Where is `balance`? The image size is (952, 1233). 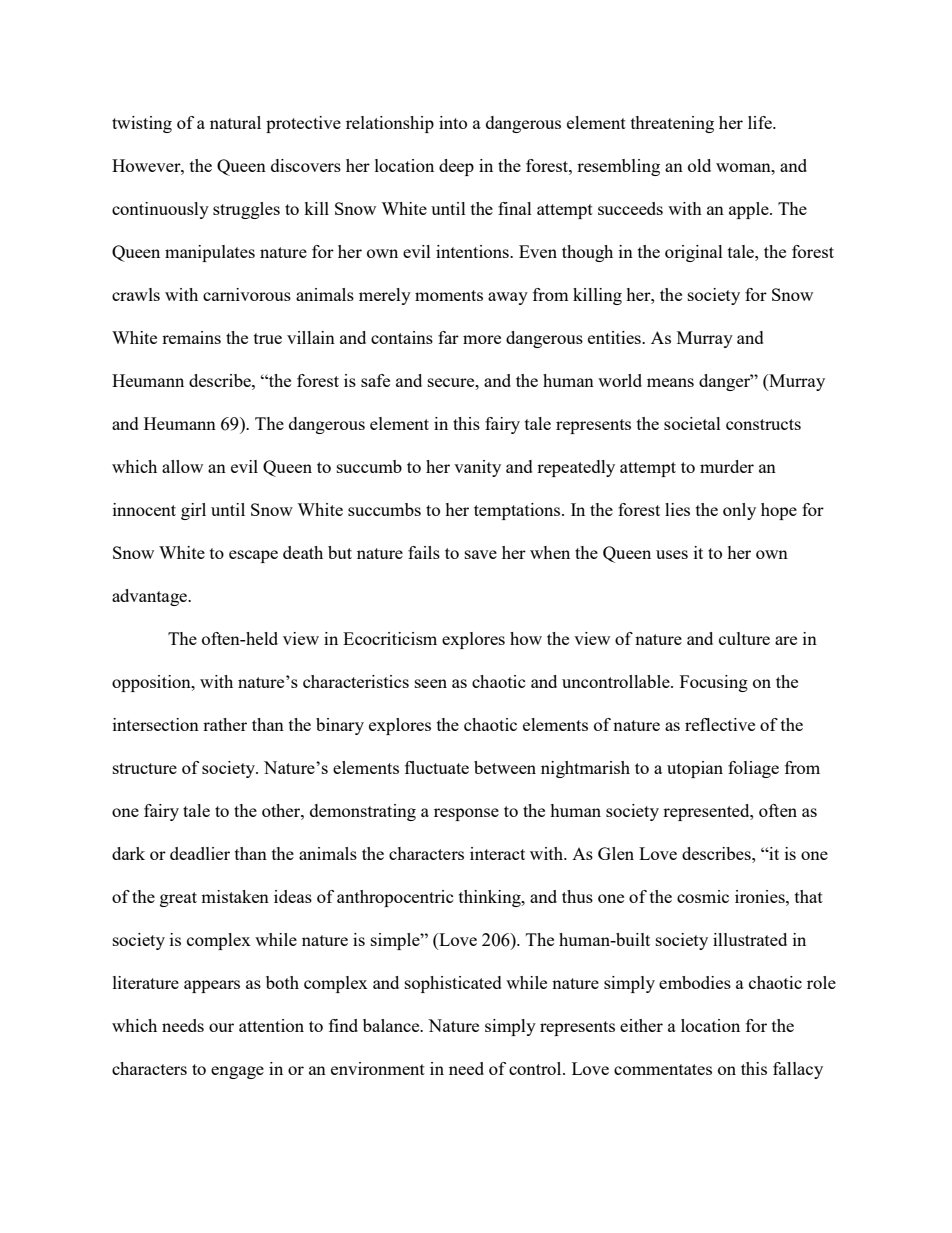
balance is located at coordinates (392, 1025).
